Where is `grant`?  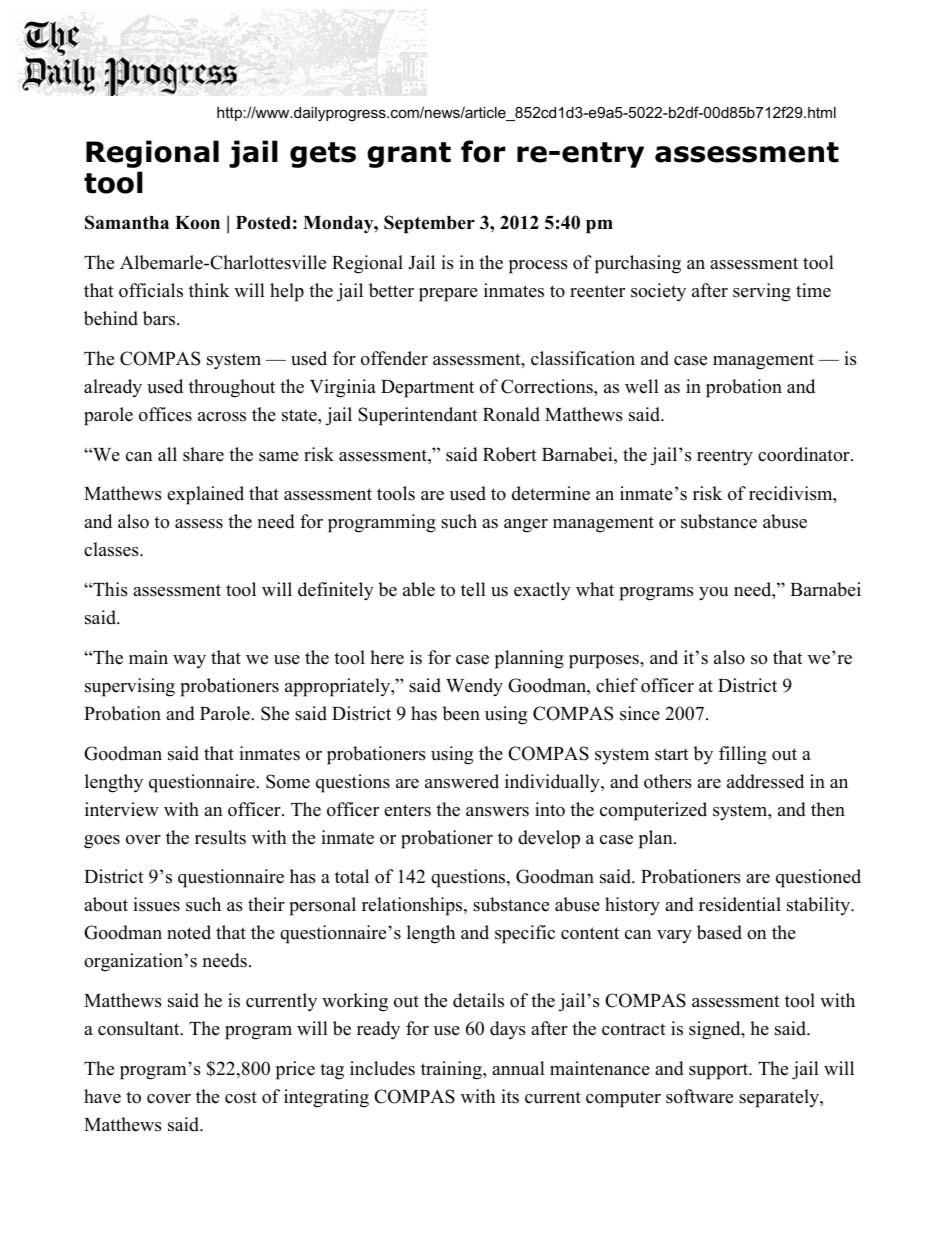
grant is located at coordinates (409, 155).
